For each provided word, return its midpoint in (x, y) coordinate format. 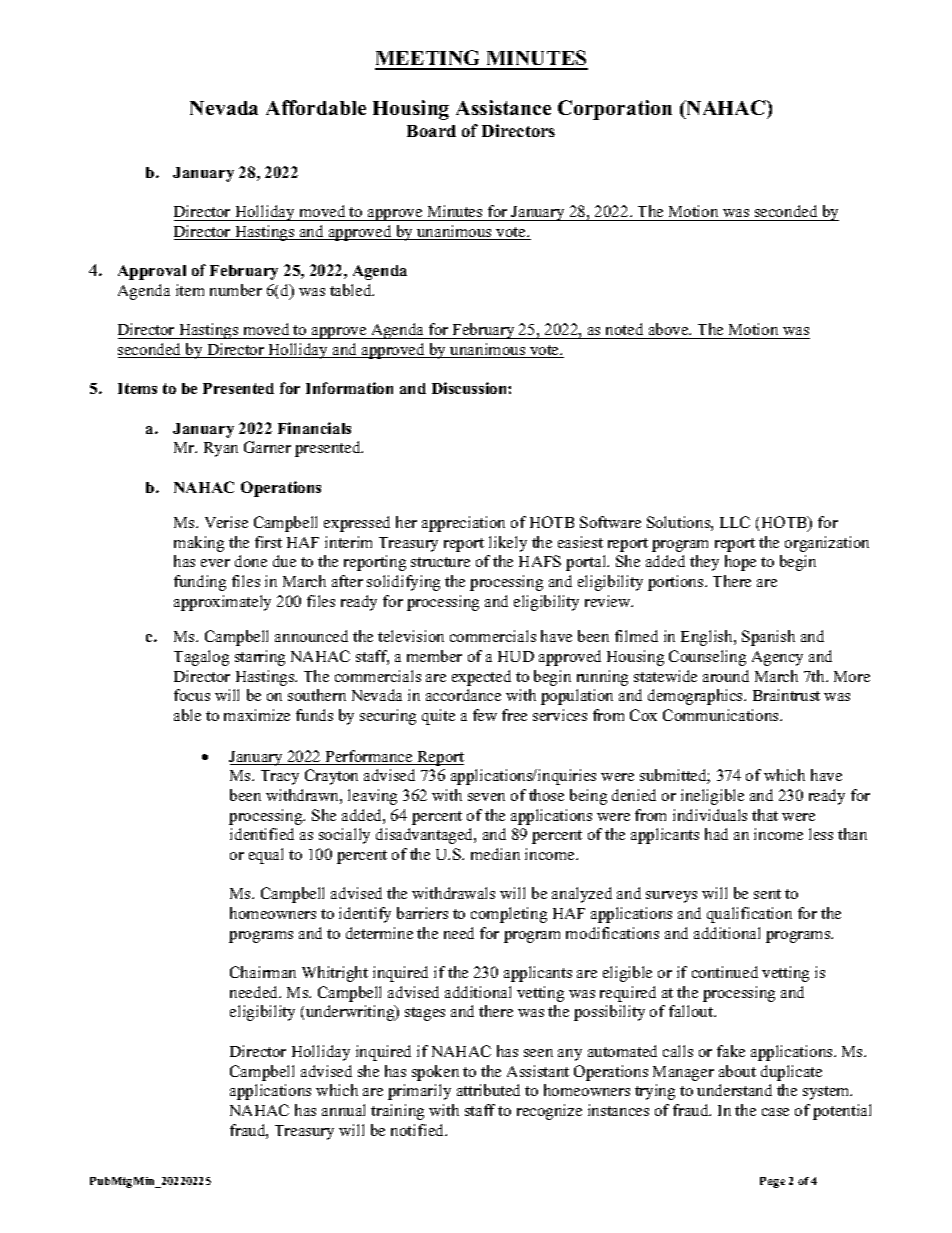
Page (772, 1182)
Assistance (503, 107)
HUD (516, 656)
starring (260, 658)
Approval (152, 272)
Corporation (615, 110)
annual (343, 1110)
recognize (549, 1112)
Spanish (768, 638)
